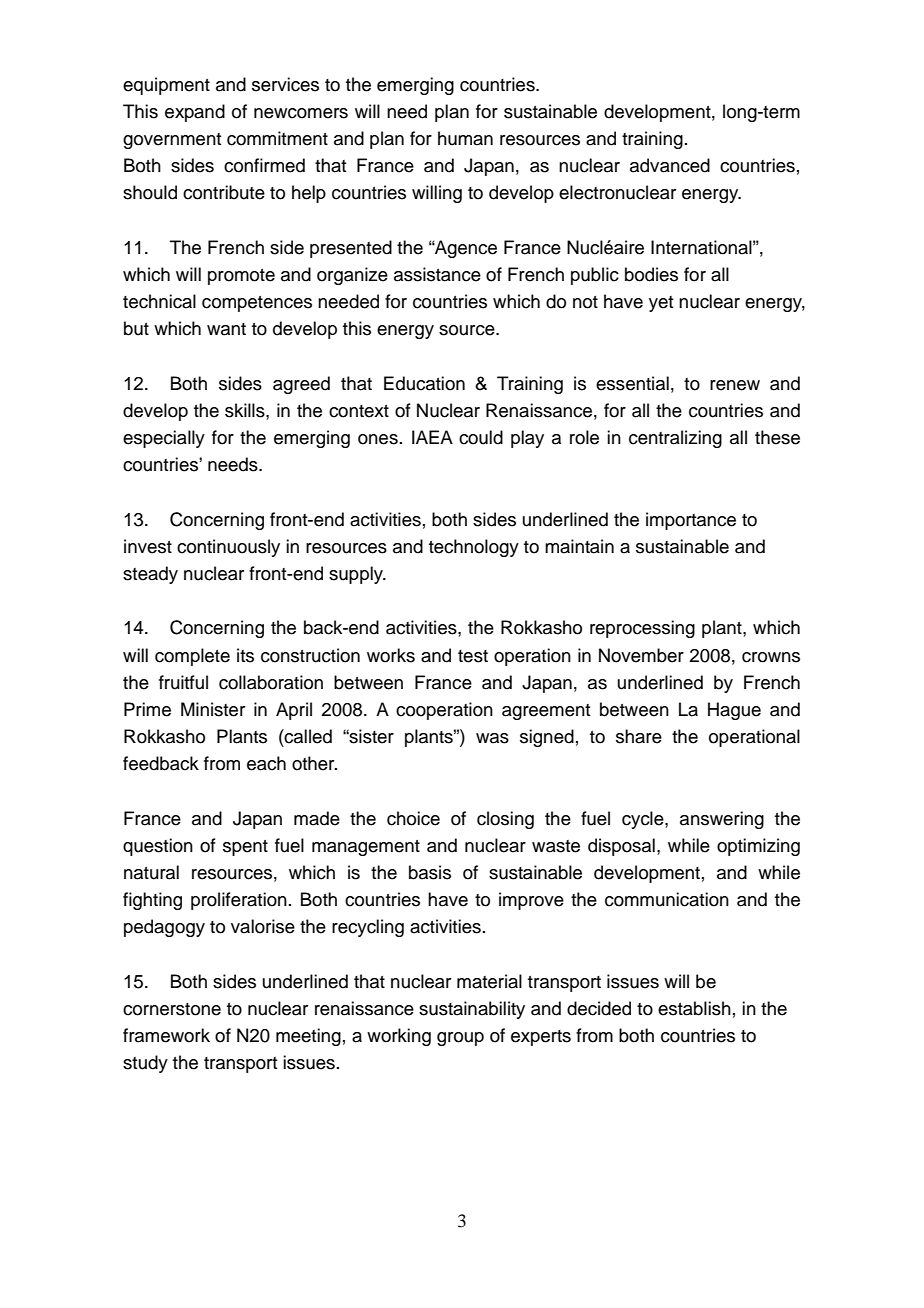 This screenshot has height=1308, width=924. What do you see at coordinates (228, 548) in the screenshot?
I see `continuously` at bounding box center [228, 548].
